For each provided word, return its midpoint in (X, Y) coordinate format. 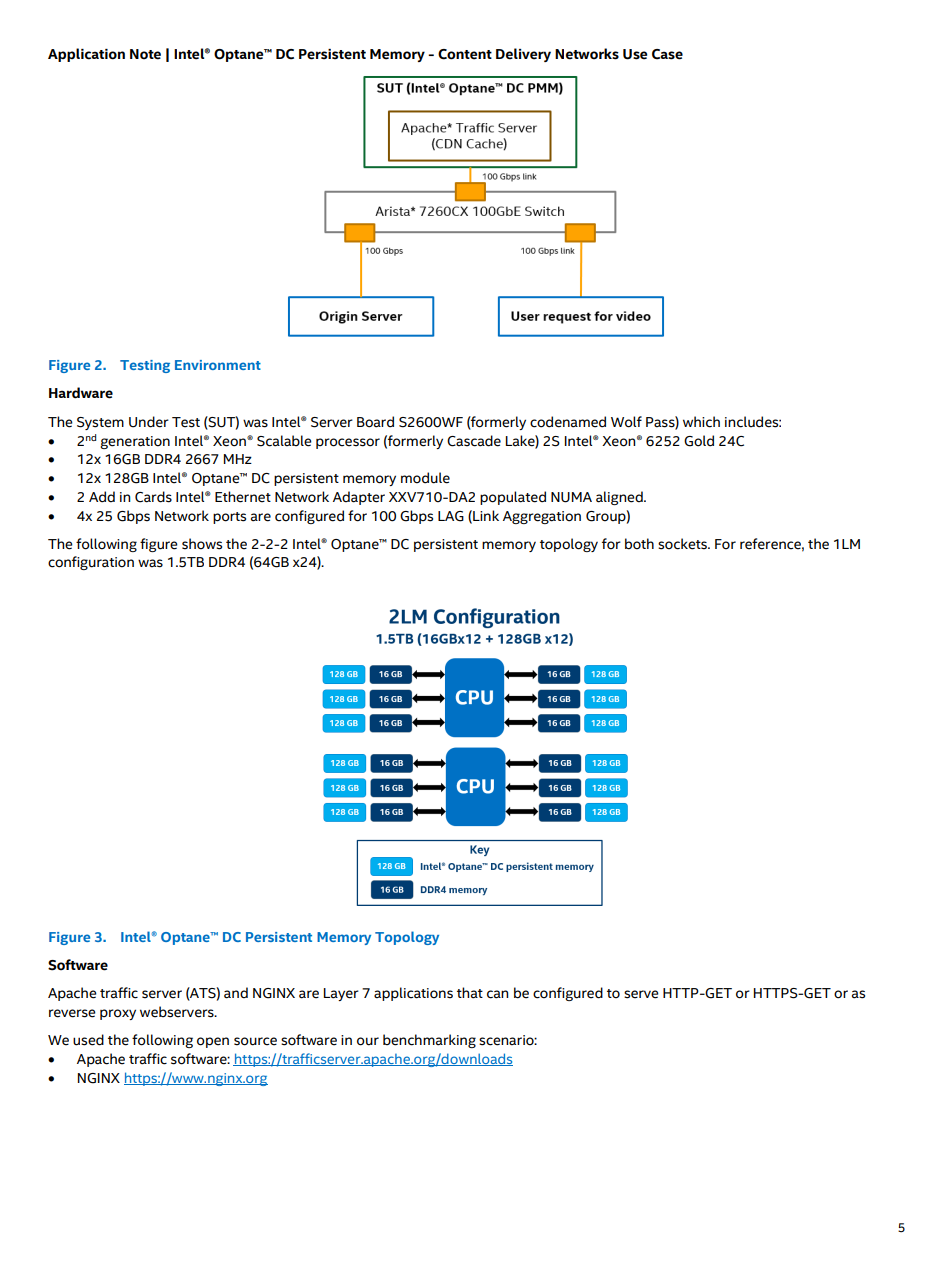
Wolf (626, 422)
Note (145, 54)
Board (375, 422)
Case (667, 54)
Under (149, 422)
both (639, 544)
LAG (451, 516)
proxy (118, 1014)
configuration (91, 563)
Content (465, 54)
